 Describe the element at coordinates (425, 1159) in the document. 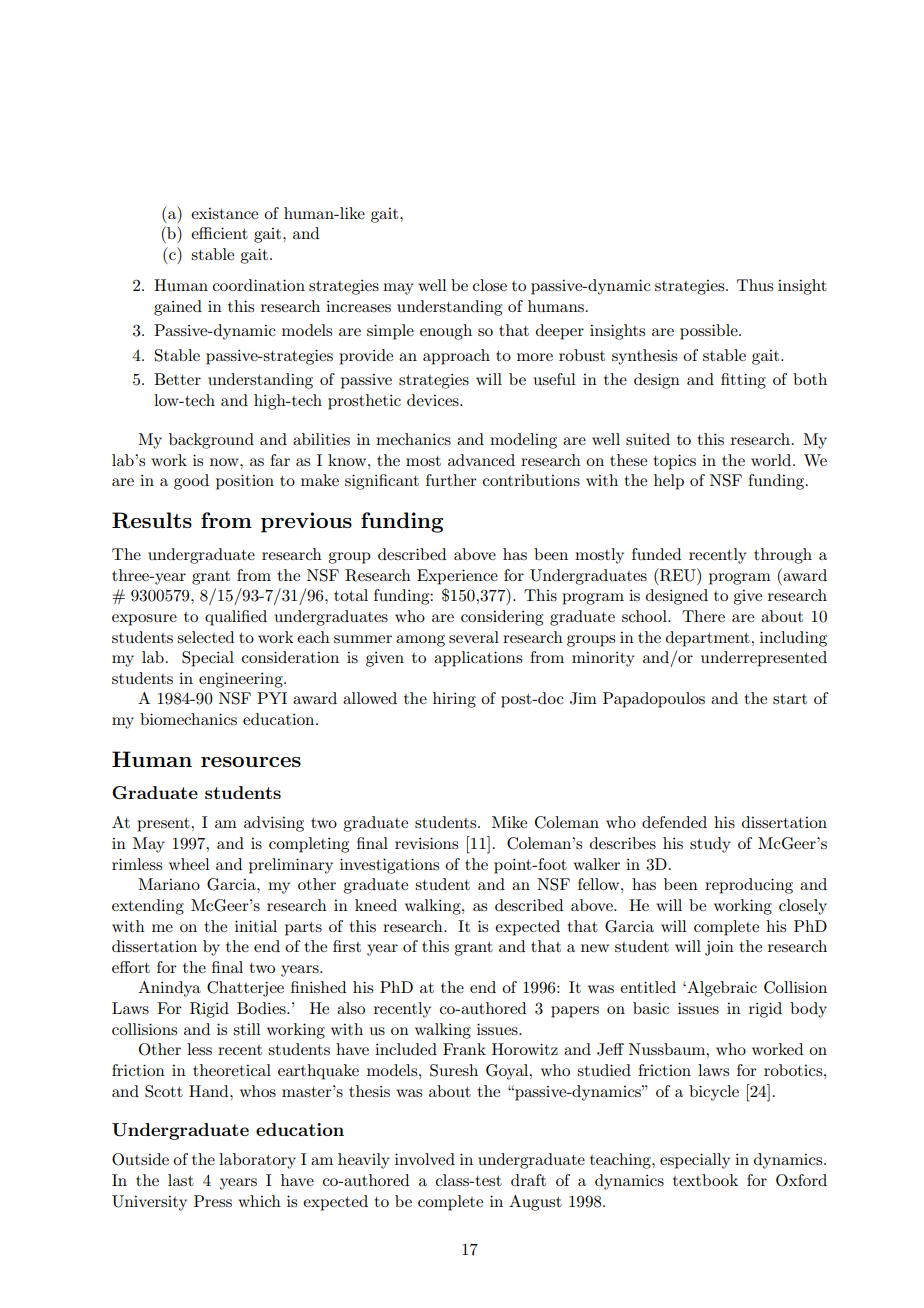

I see `involved` at that location.
